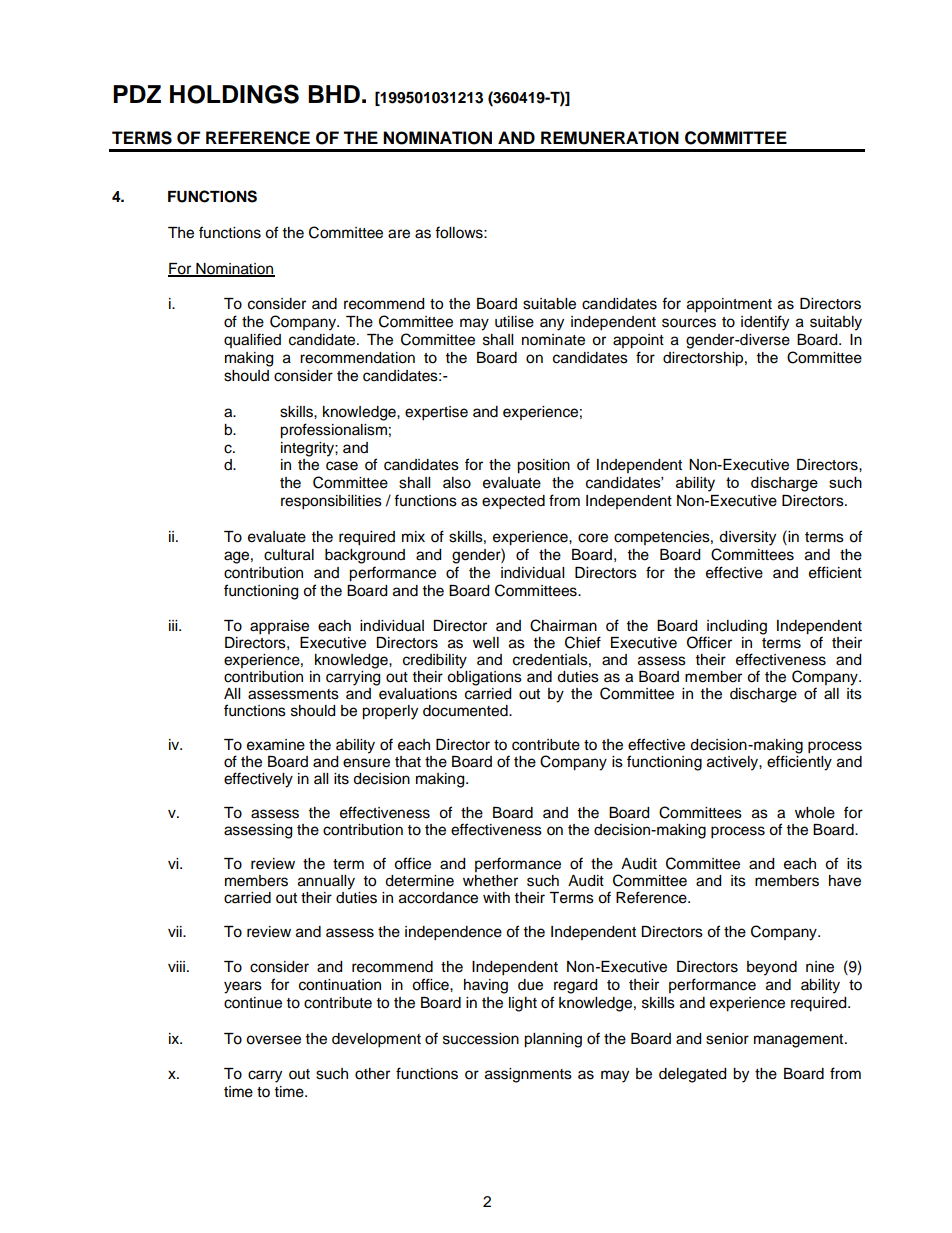  I want to click on whether, so click(490, 881).
